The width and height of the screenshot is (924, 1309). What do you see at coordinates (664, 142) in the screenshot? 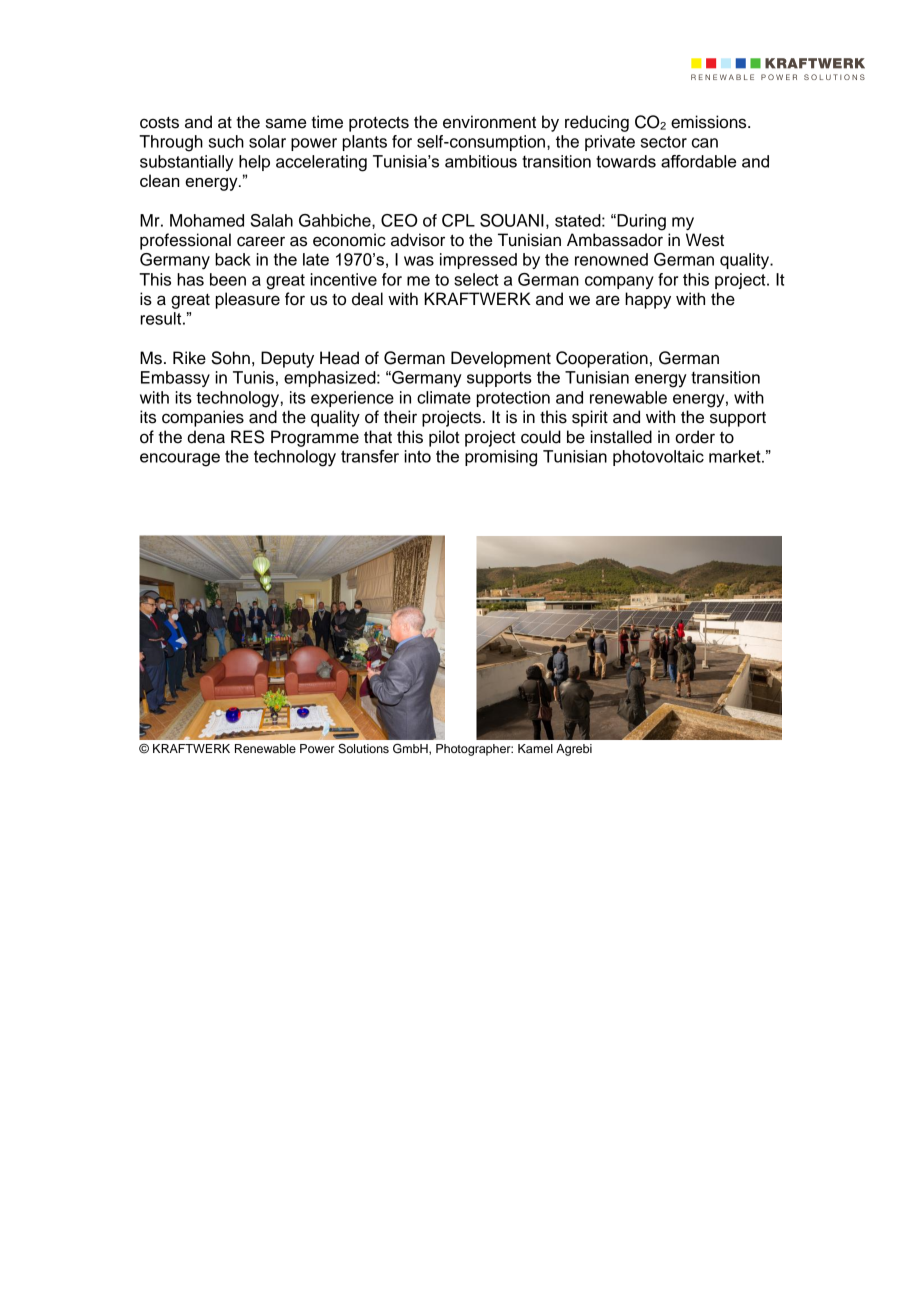
I see `sector` at bounding box center [664, 142].
